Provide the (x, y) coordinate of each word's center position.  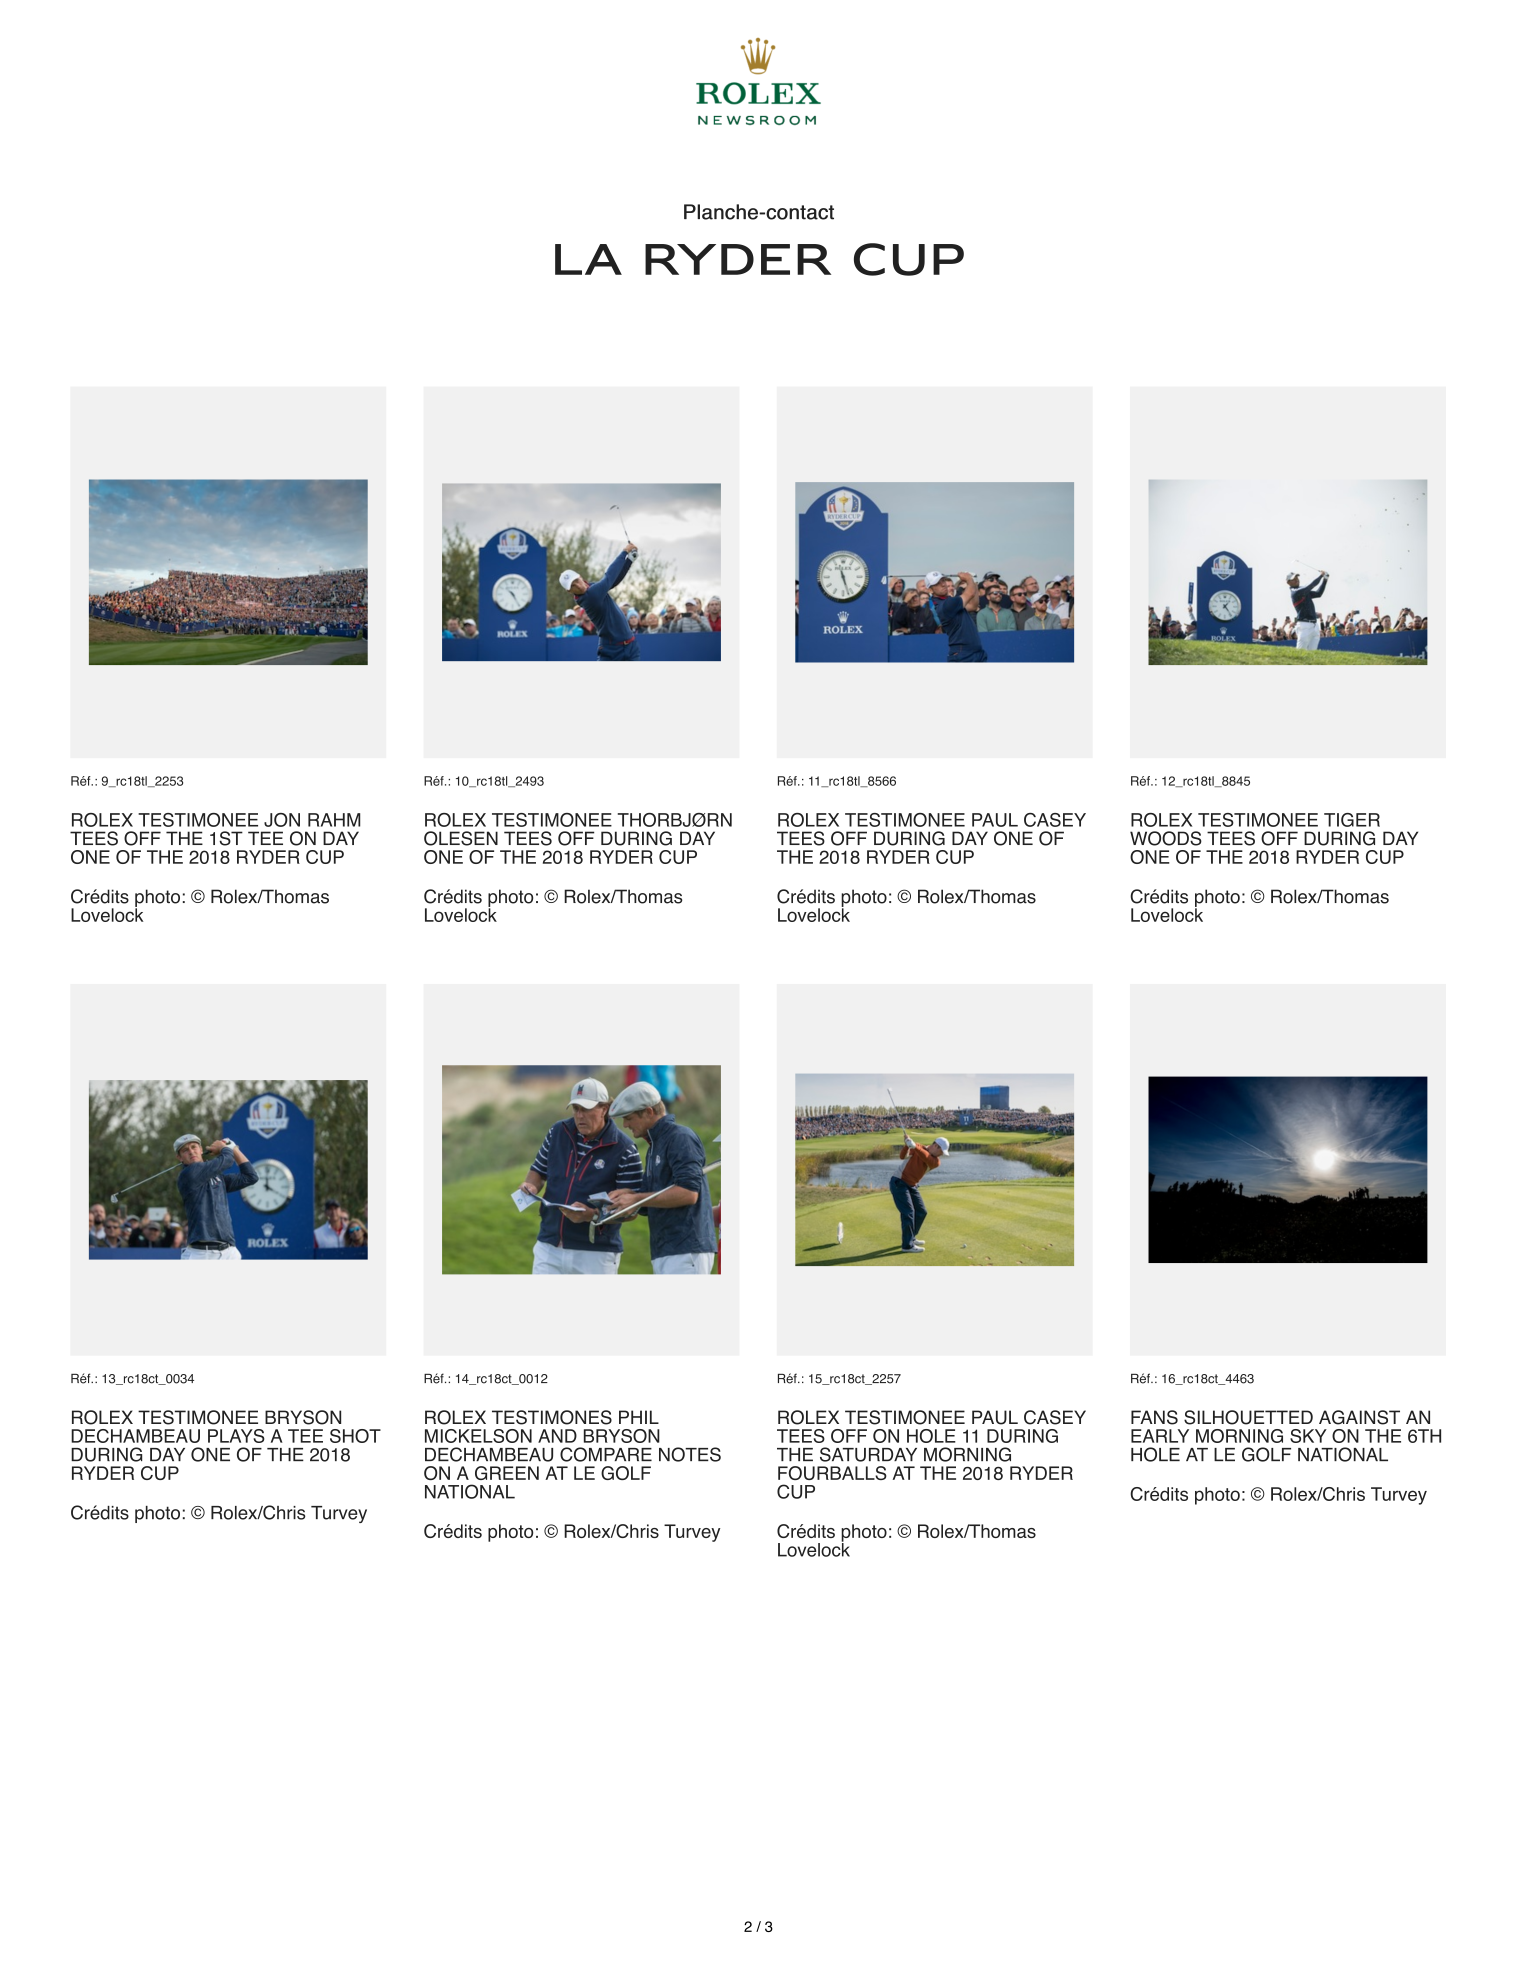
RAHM (334, 820)
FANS (1154, 1417)
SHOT (355, 1436)
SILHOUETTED (1248, 1417)
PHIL (639, 1417)
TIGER (1352, 820)
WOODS (1166, 838)
